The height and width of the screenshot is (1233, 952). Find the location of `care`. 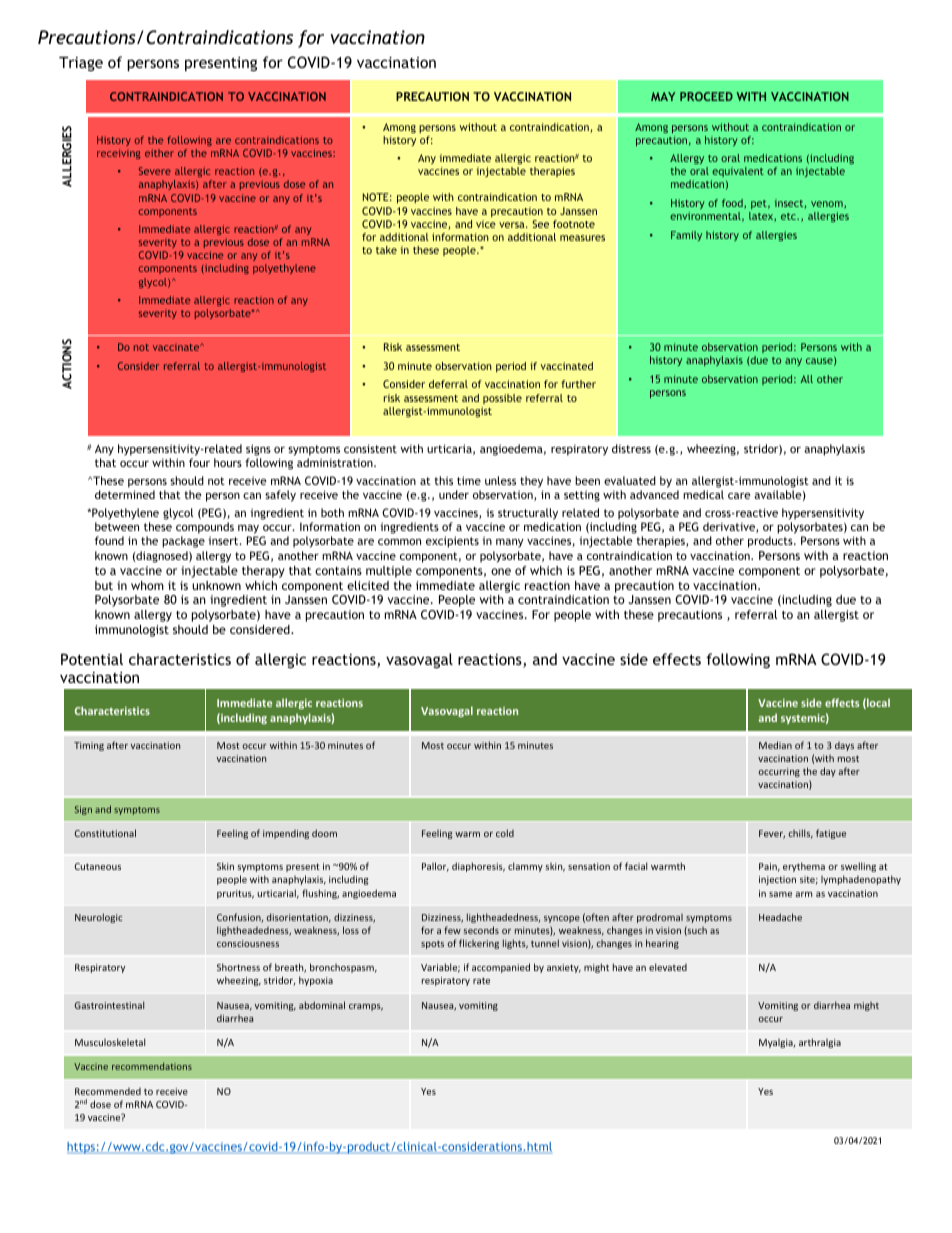

care is located at coordinates (739, 496).
